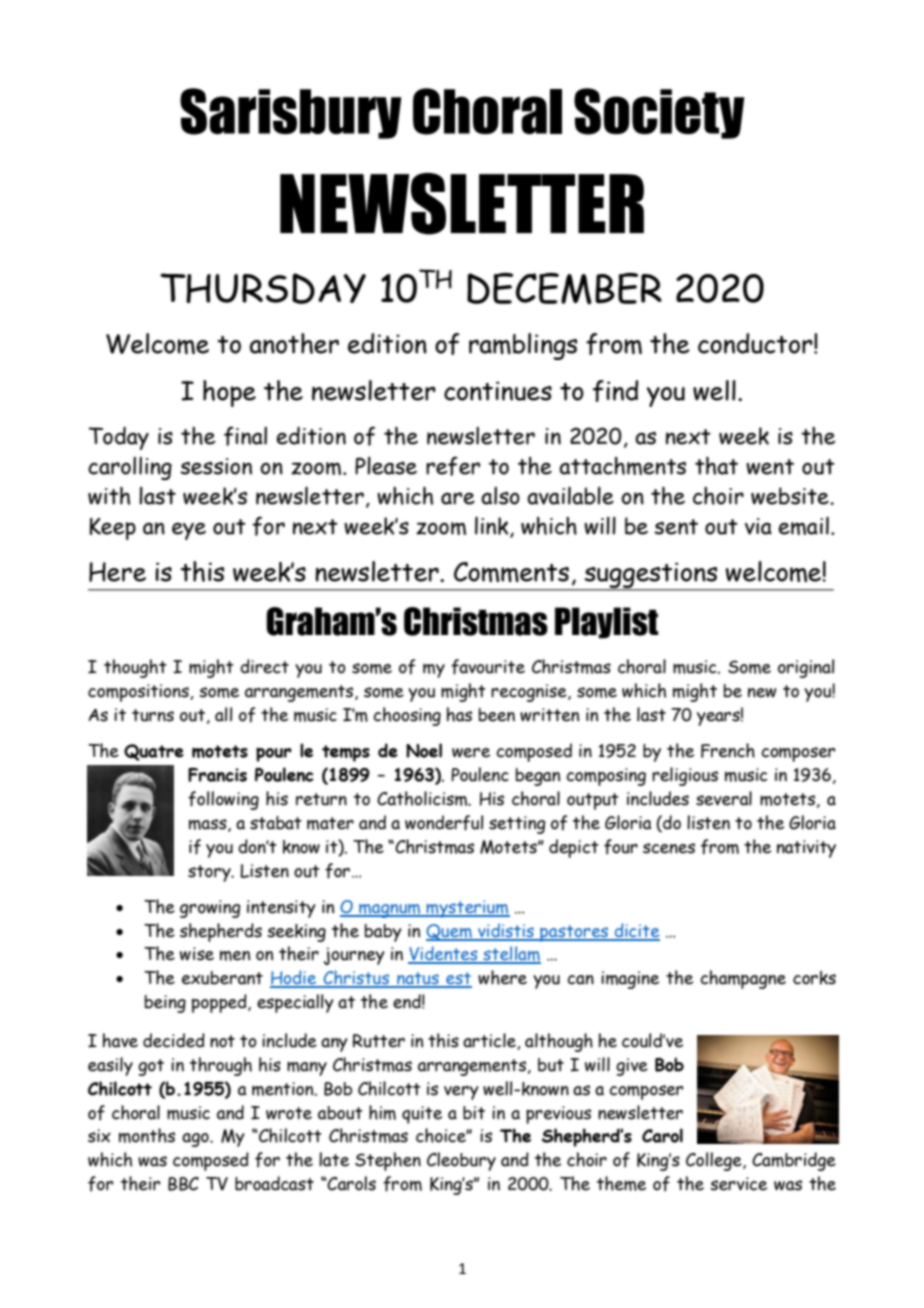 The height and width of the document is (1308, 924). What do you see at coordinates (196, 1140) in the document?
I see `ago` at bounding box center [196, 1140].
